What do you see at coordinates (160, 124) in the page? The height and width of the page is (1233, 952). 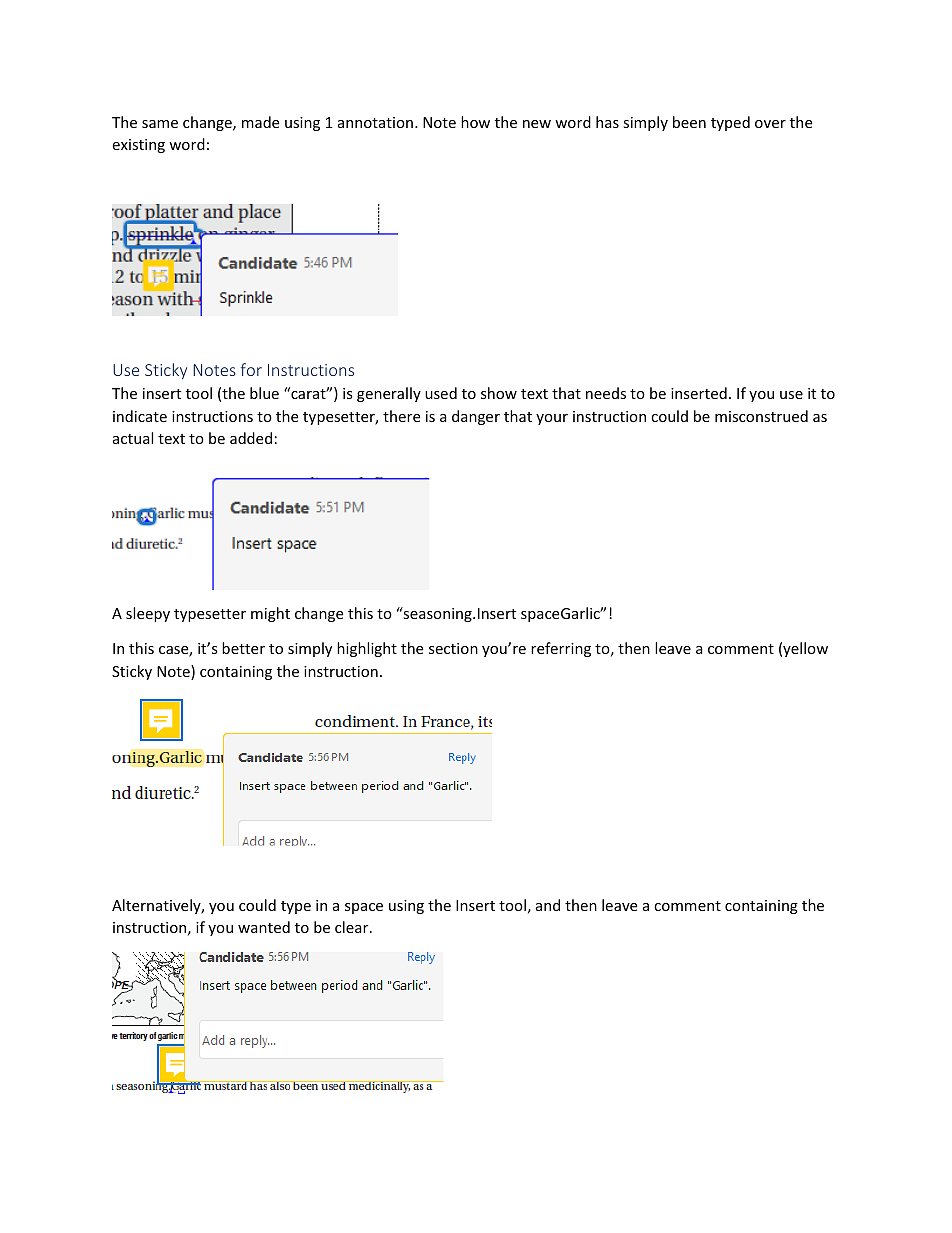 I see `same` at bounding box center [160, 124].
